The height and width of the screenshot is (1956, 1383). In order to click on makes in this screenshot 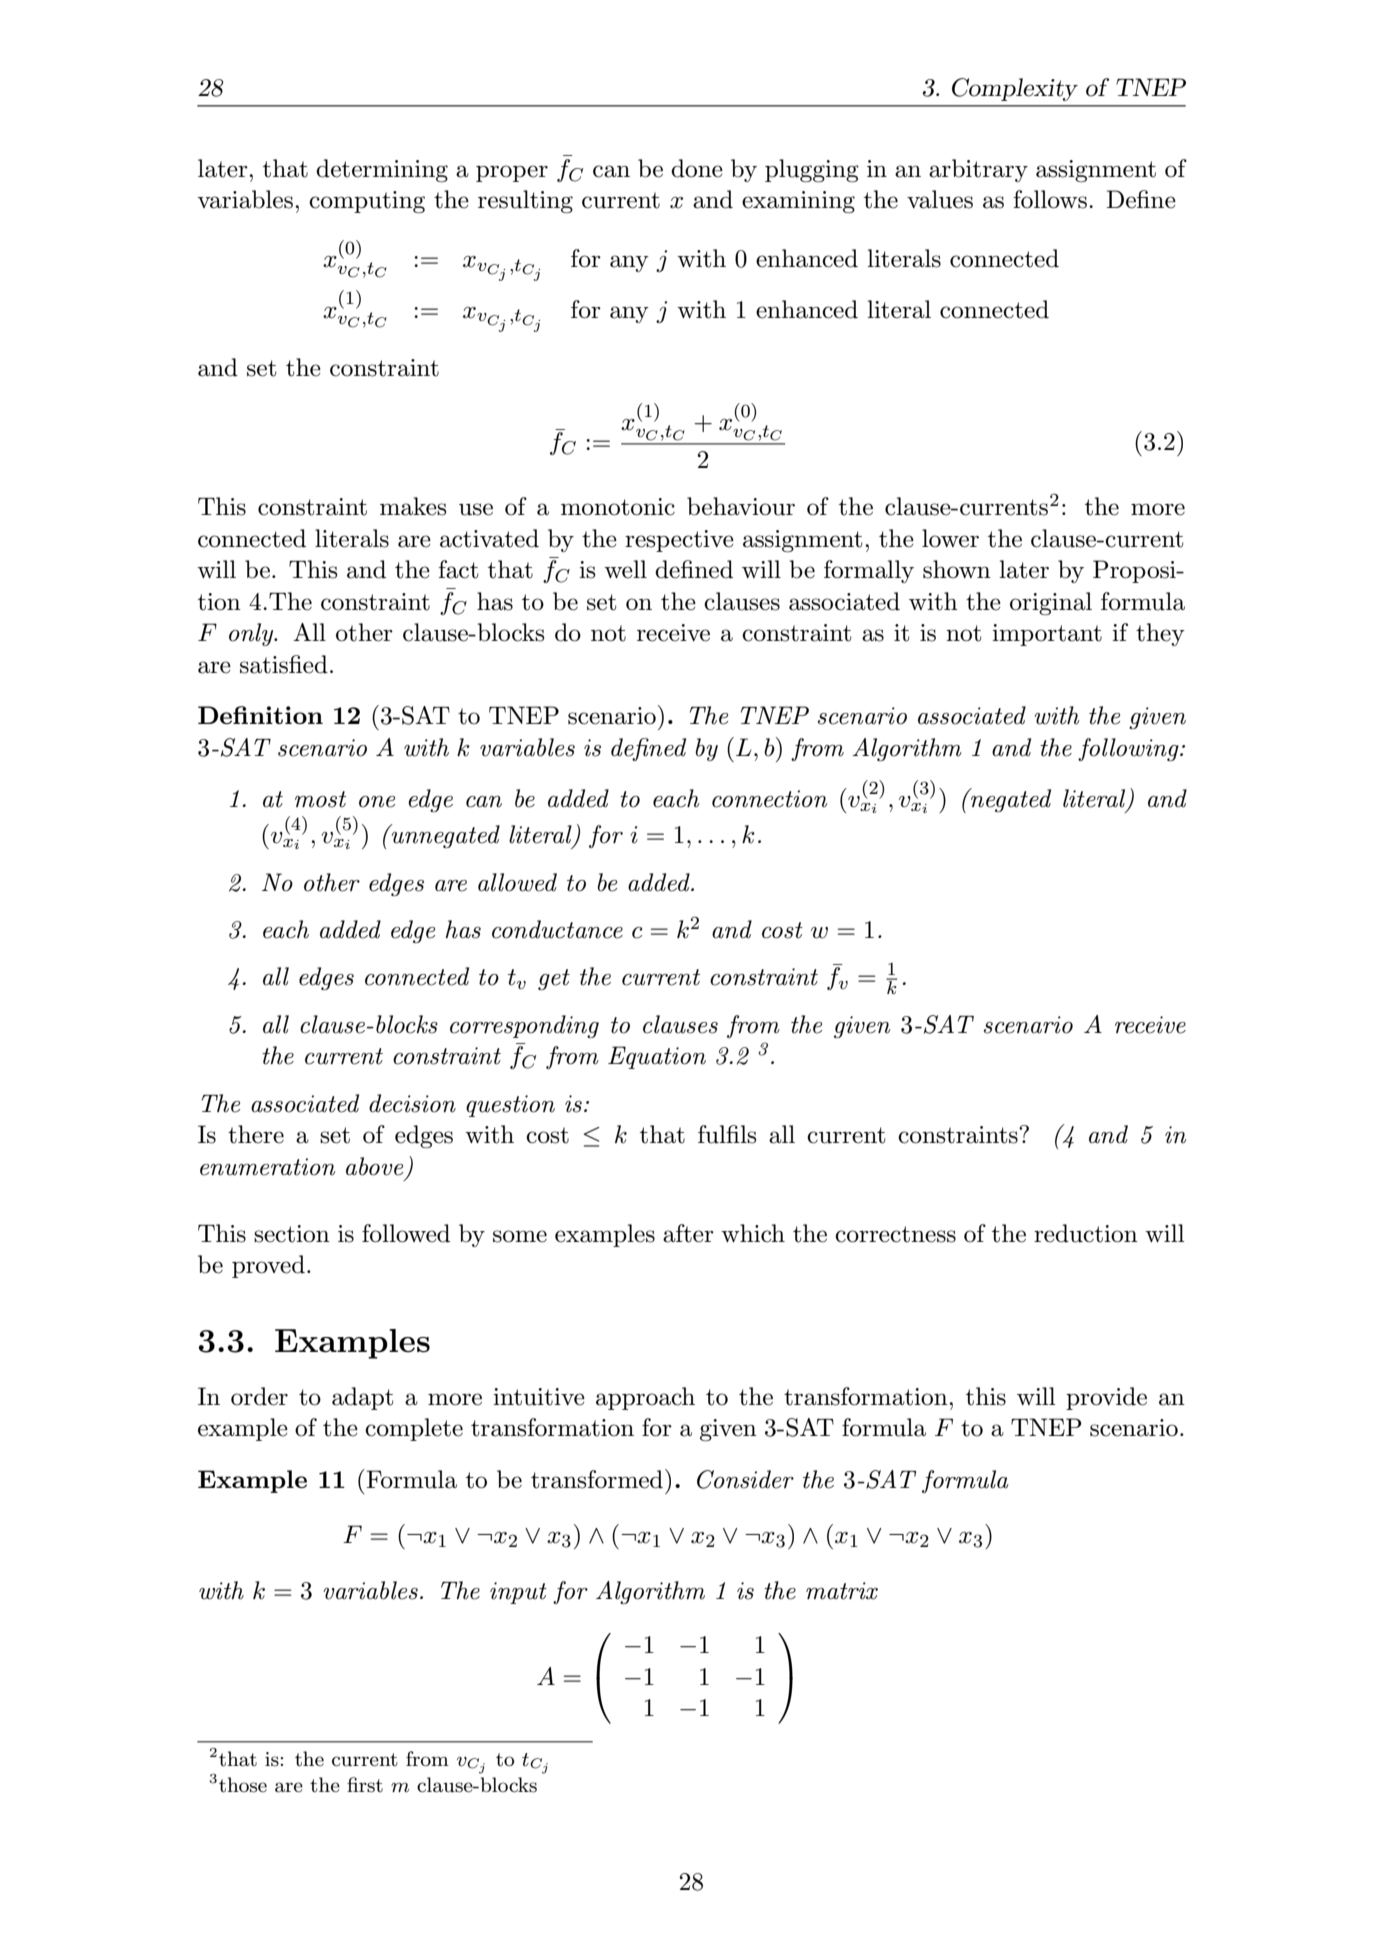, I will do `click(413, 506)`.
